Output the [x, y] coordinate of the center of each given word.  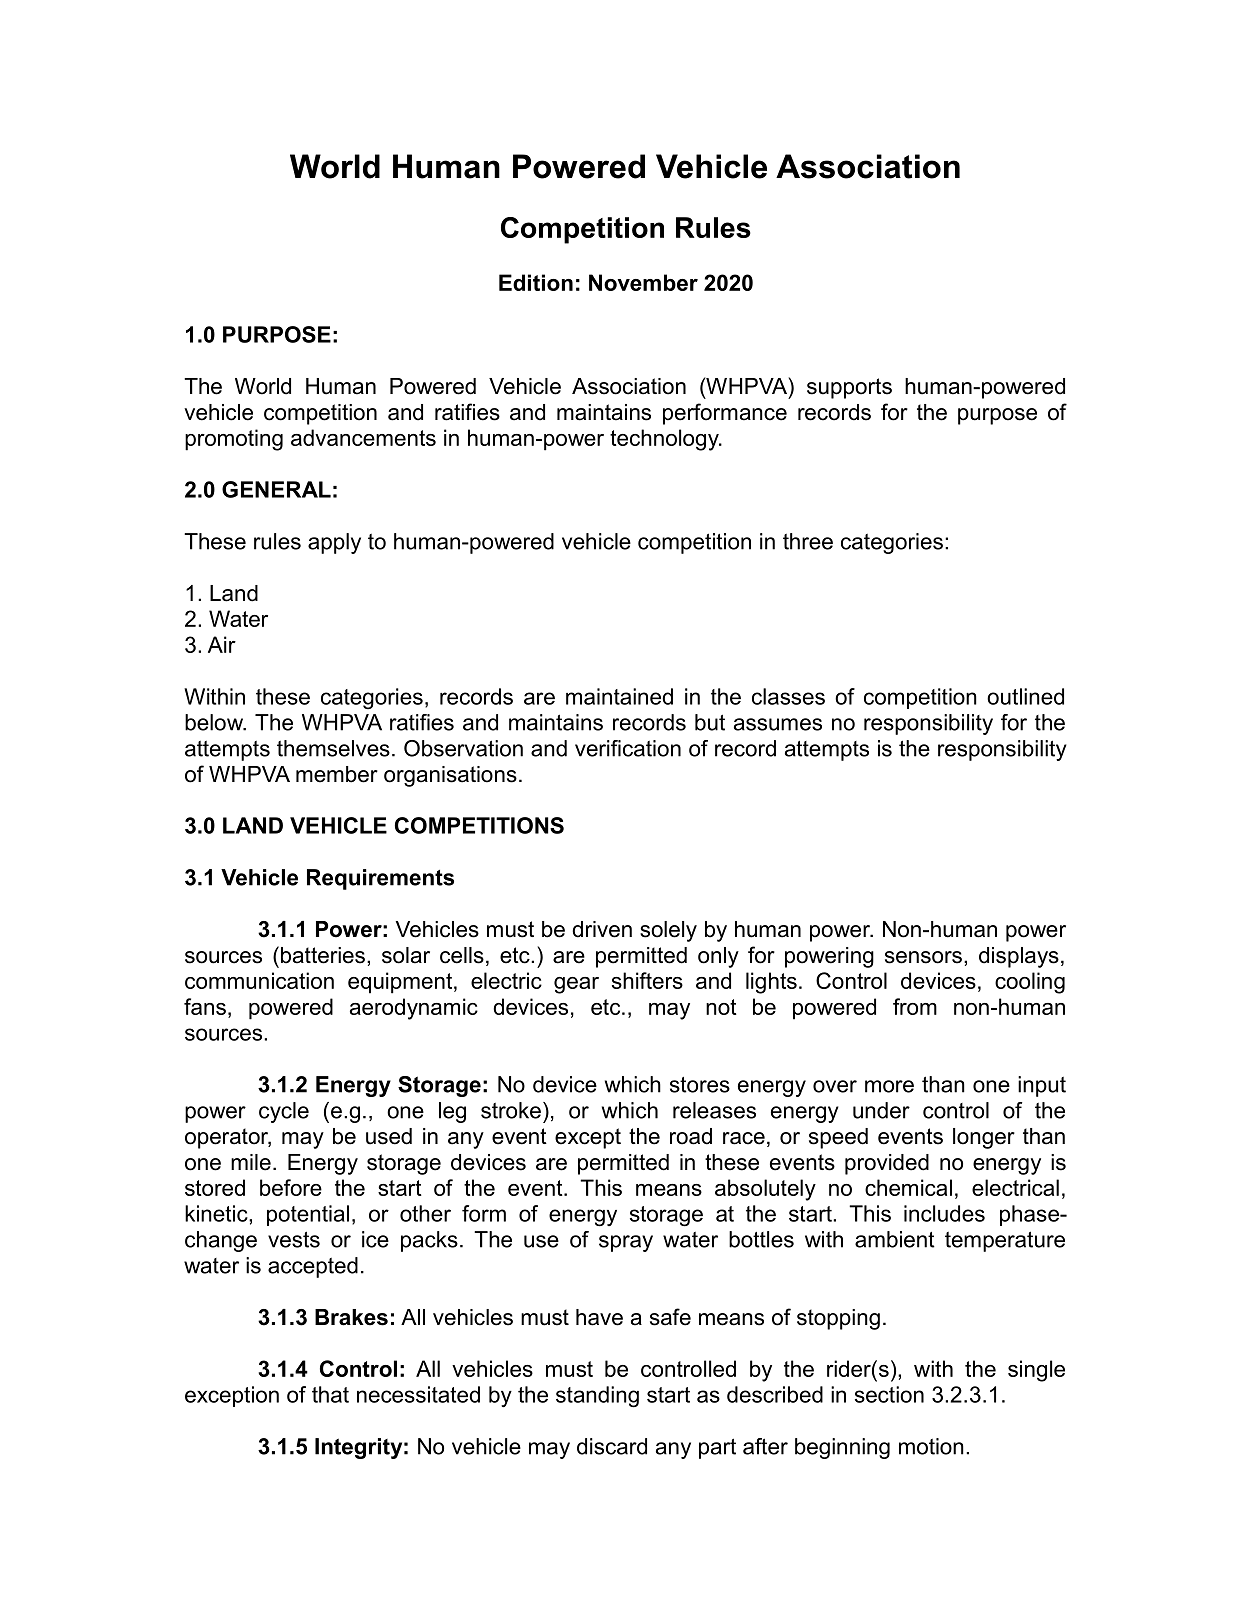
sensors [923, 957]
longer [984, 1138]
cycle [284, 1112]
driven [602, 929]
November [643, 282]
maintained [619, 696]
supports [849, 388]
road [691, 1136]
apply [334, 543]
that [330, 1394]
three [808, 541]
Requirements [380, 879]
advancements [363, 437]
